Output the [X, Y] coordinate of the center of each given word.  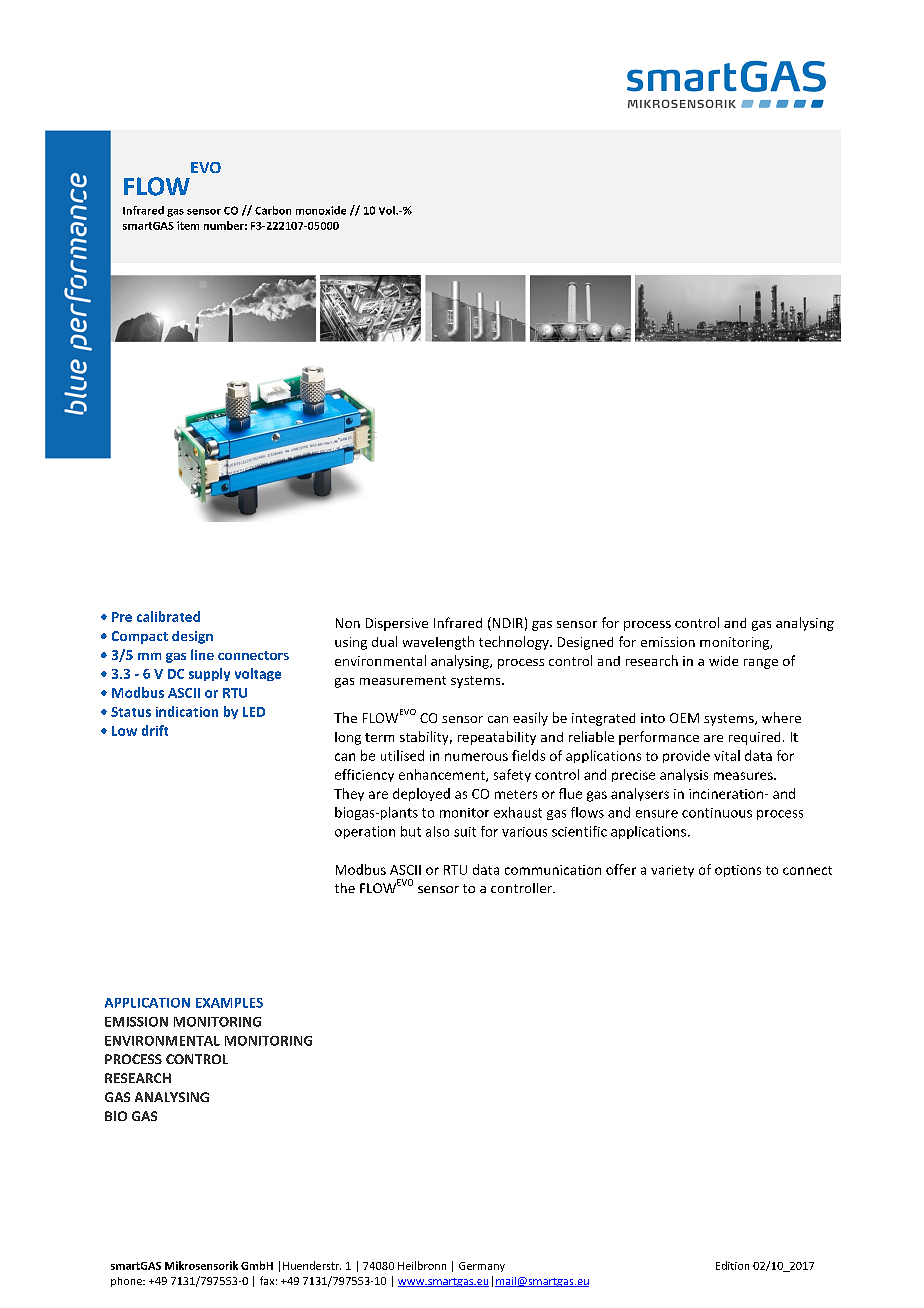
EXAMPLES [229, 1003]
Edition [732, 1265]
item [188, 225]
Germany [482, 1267]
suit [465, 832]
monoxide [321, 210]
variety [672, 871]
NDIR [506, 624]
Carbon [273, 210]
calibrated [168, 616]
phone [127, 1282]
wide [723, 661]
